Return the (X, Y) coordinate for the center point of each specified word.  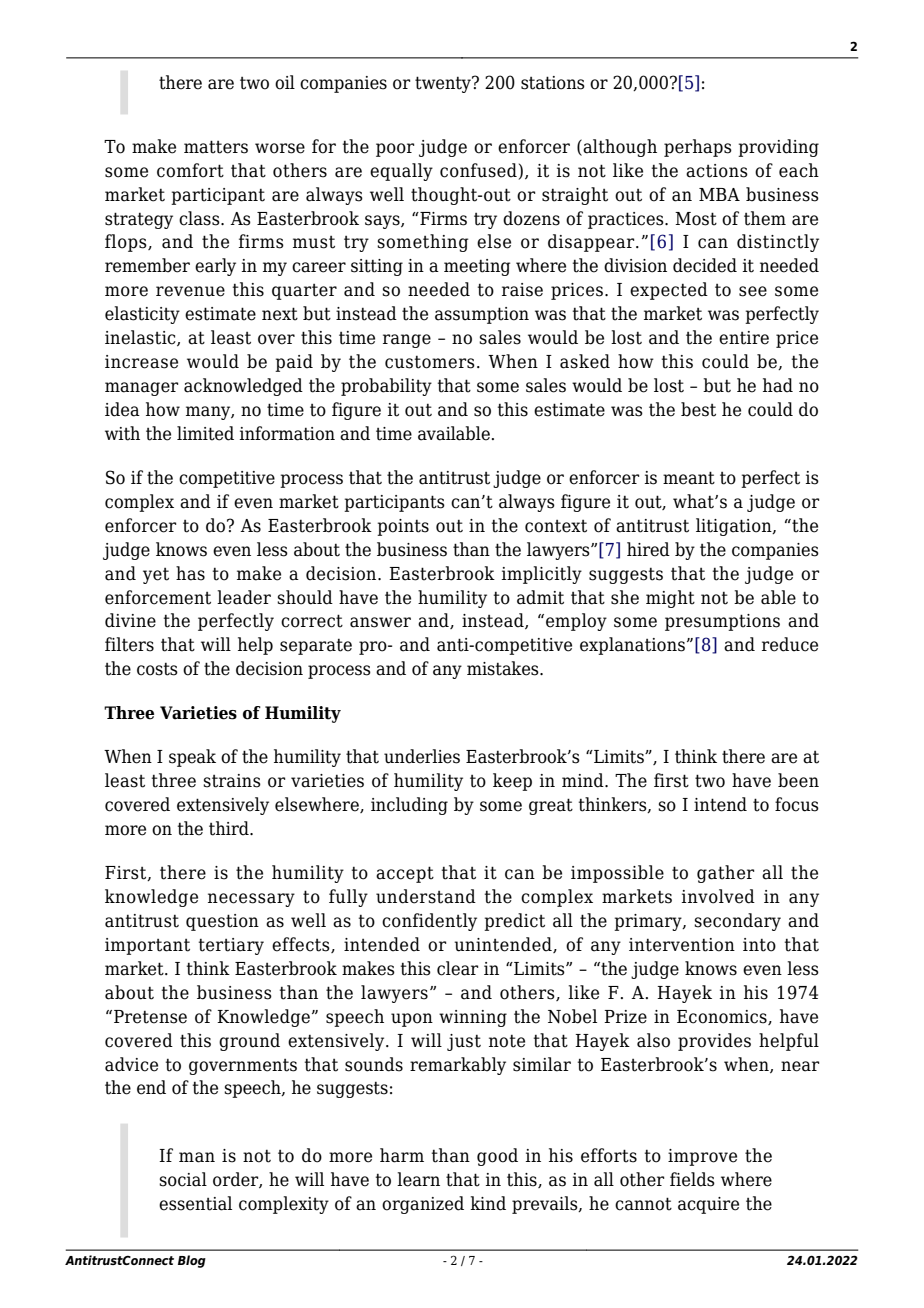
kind (488, 1203)
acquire (708, 1205)
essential (195, 1203)
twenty (444, 84)
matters (216, 147)
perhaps (698, 148)
